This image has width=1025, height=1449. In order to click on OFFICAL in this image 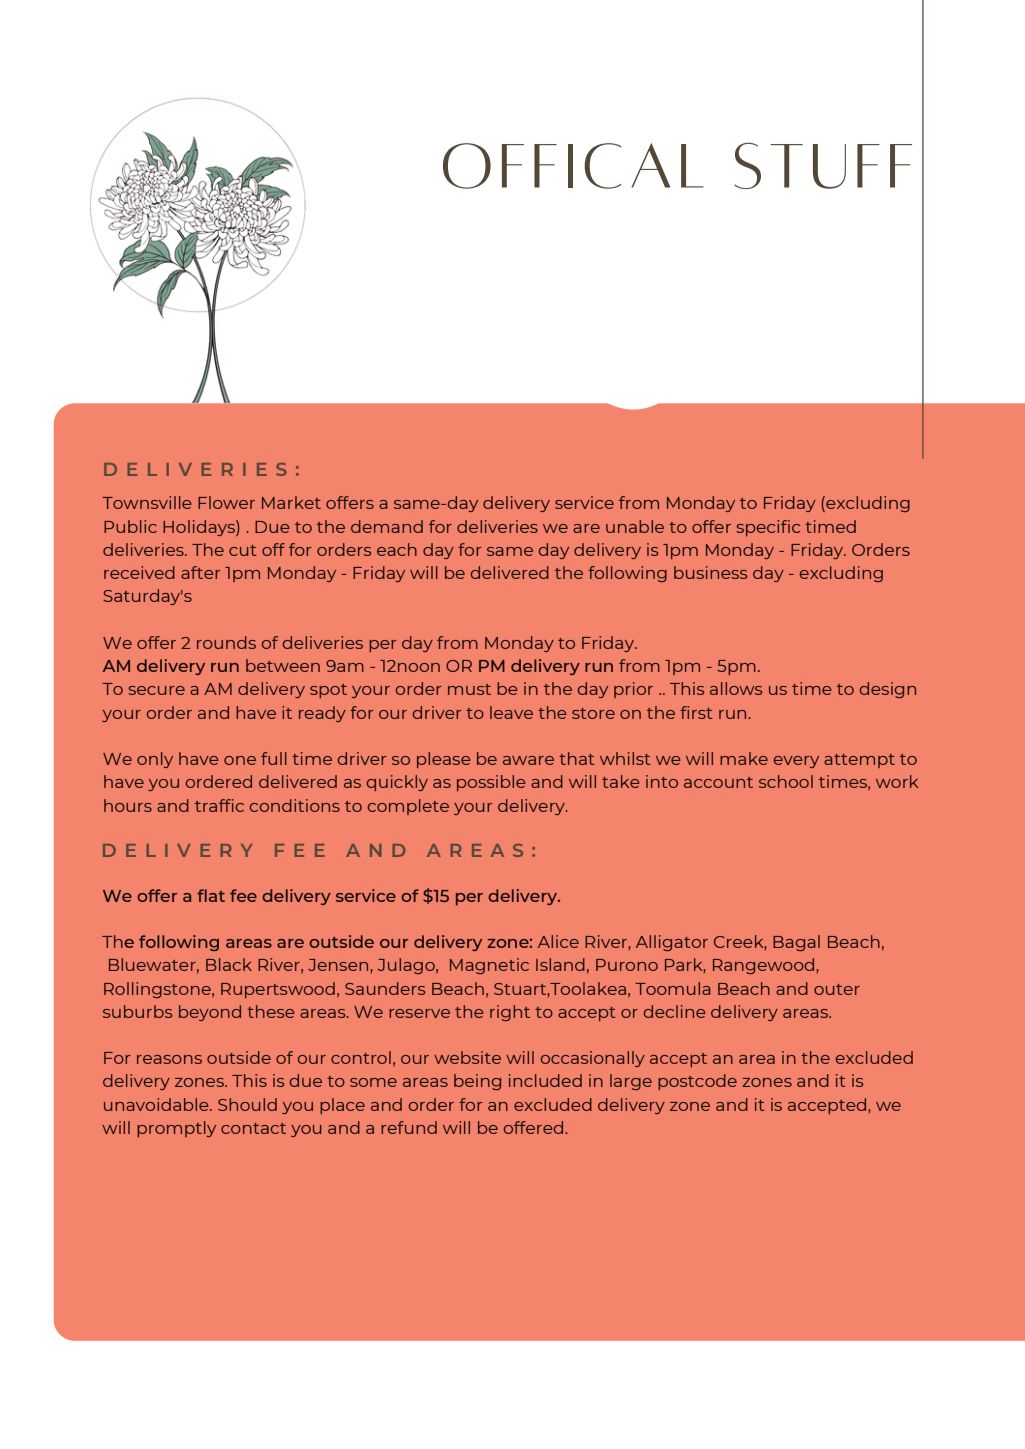, I will do `click(573, 166)`.
